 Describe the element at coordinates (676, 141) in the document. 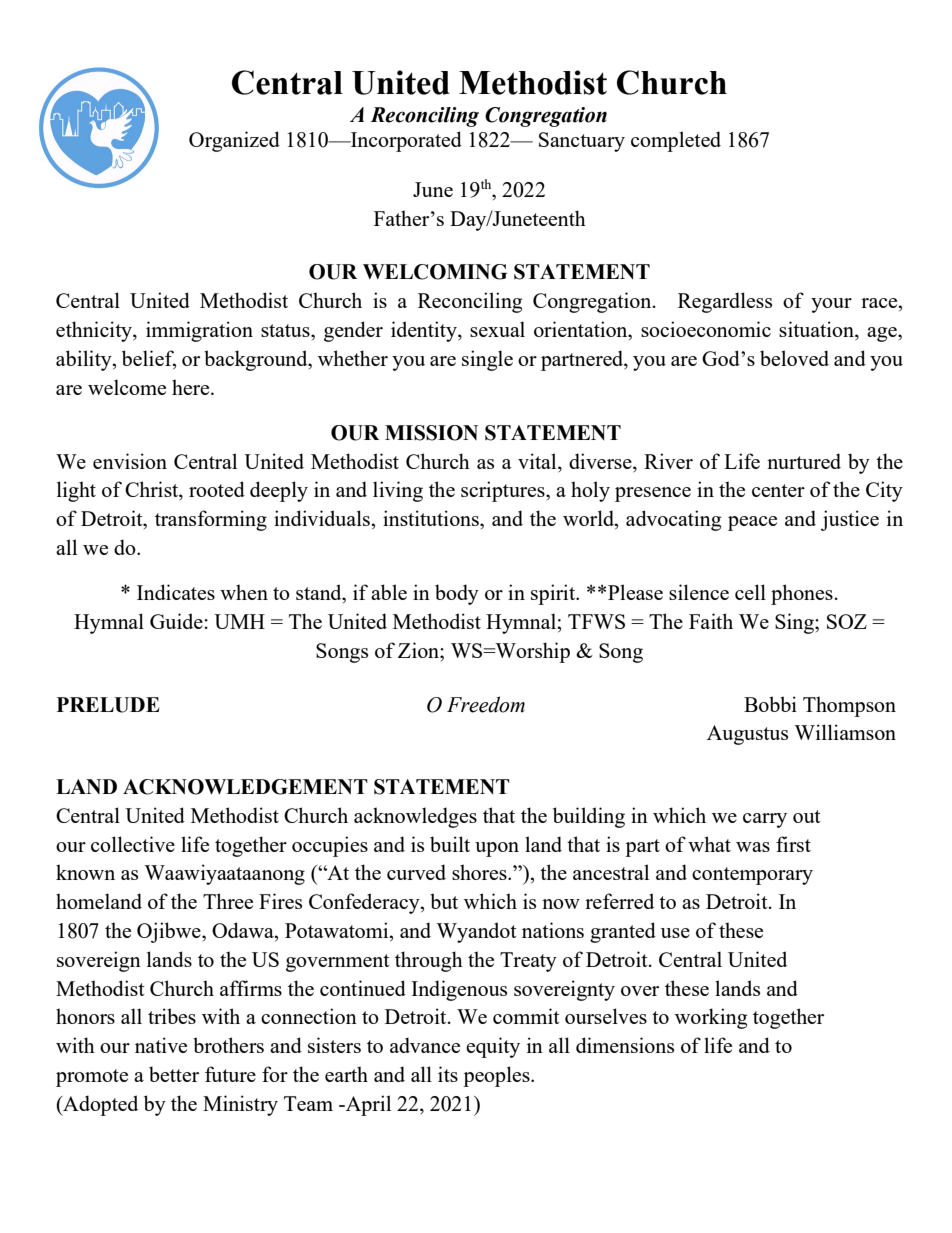

I see `completed` at that location.
